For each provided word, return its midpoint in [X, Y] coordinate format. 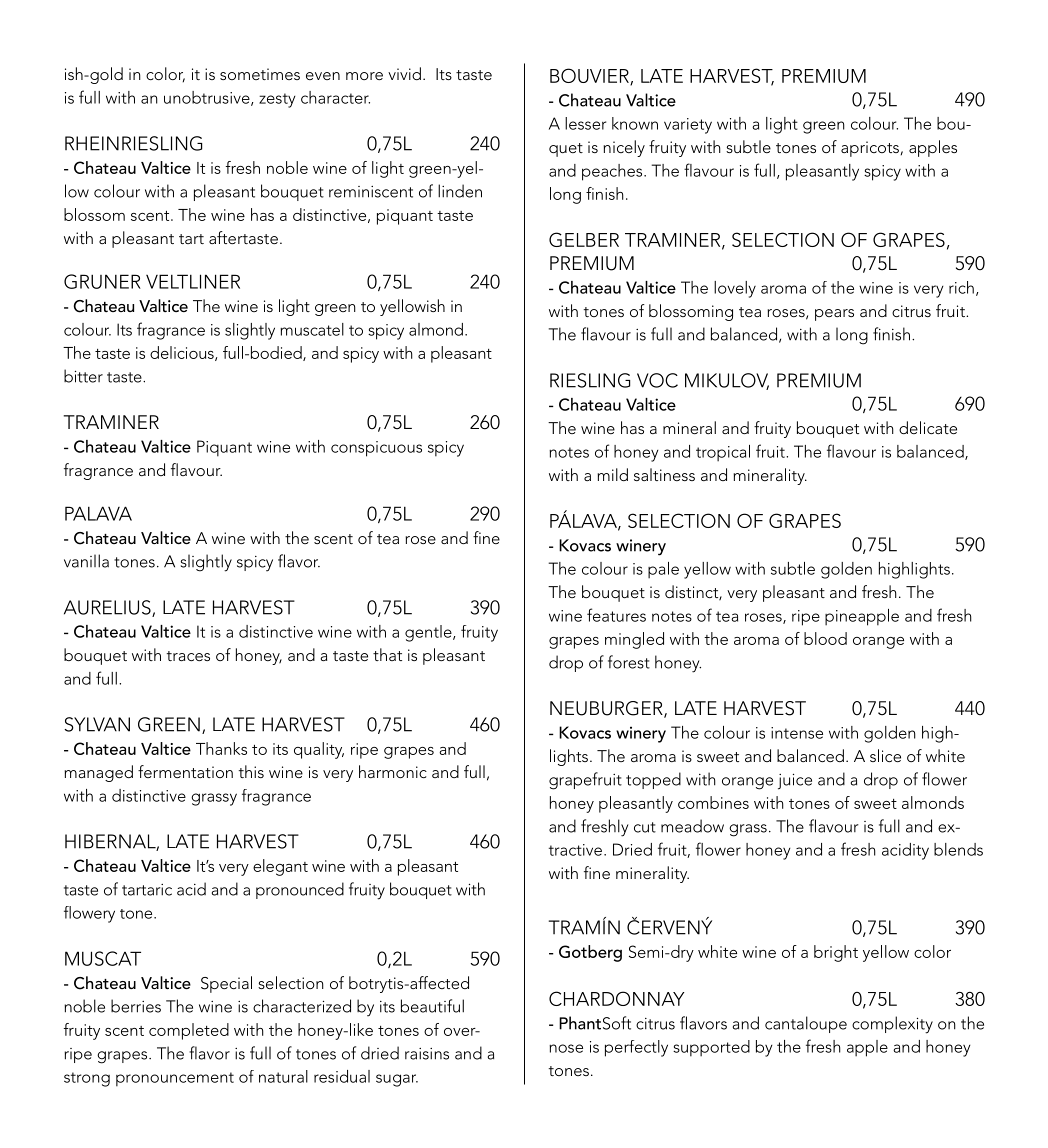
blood [825, 638]
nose [566, 1048]
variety [688, 126]
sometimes [260, 74]
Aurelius [108, 608]
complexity [892, 1025]
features [616, 615]
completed [189, 1031]
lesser [585, 123]
